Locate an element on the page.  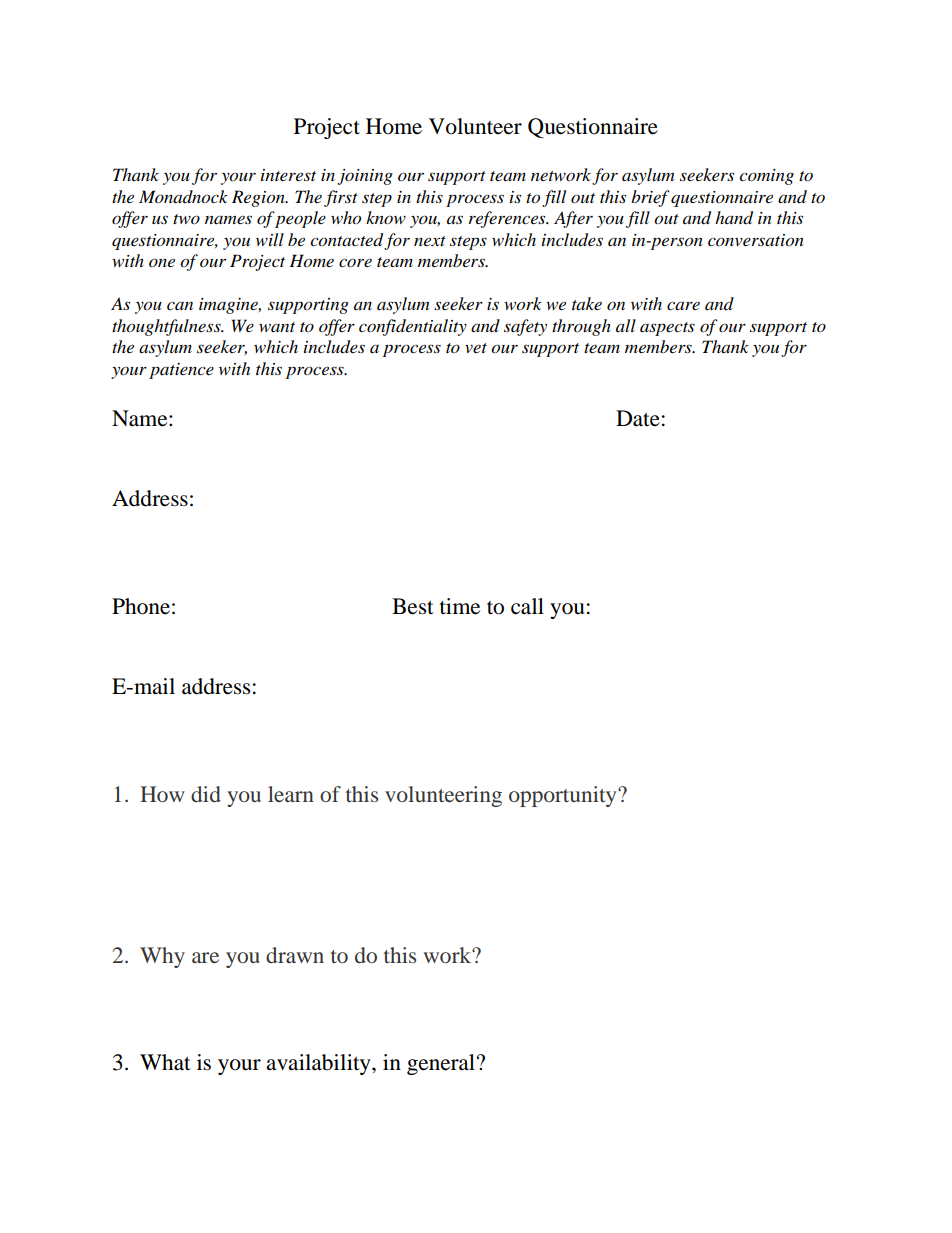
did is located at coordinates (206, 794).
